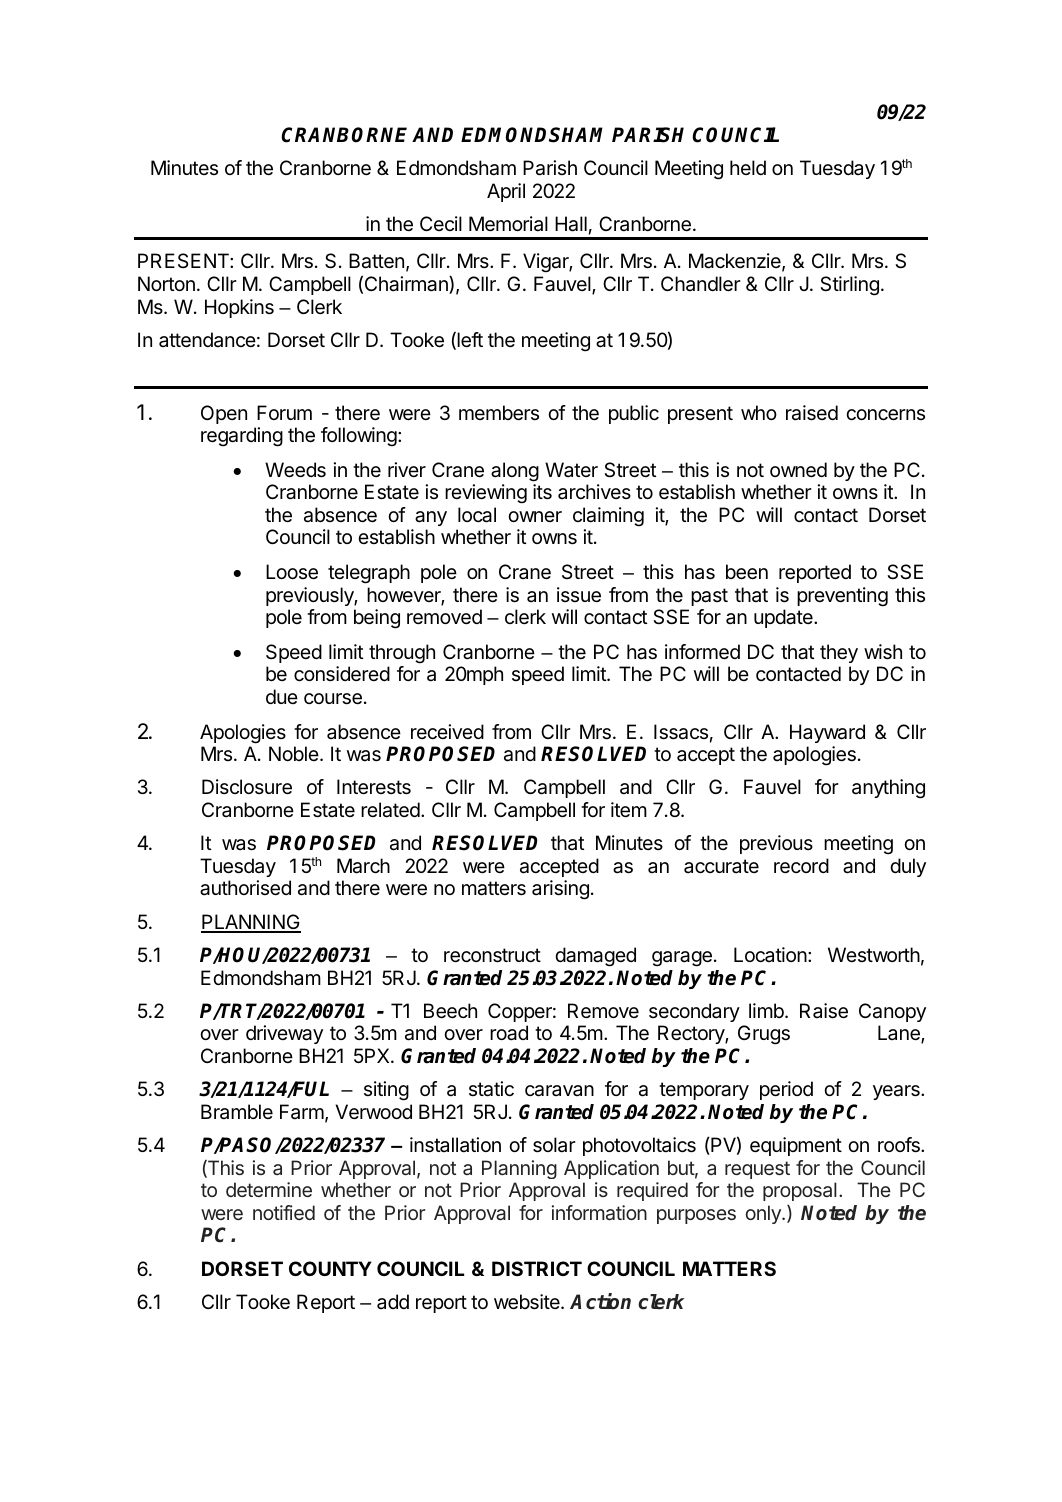 The height and width of the document is (1502, 1062). I want to click on authorised, so click(245, 888).
